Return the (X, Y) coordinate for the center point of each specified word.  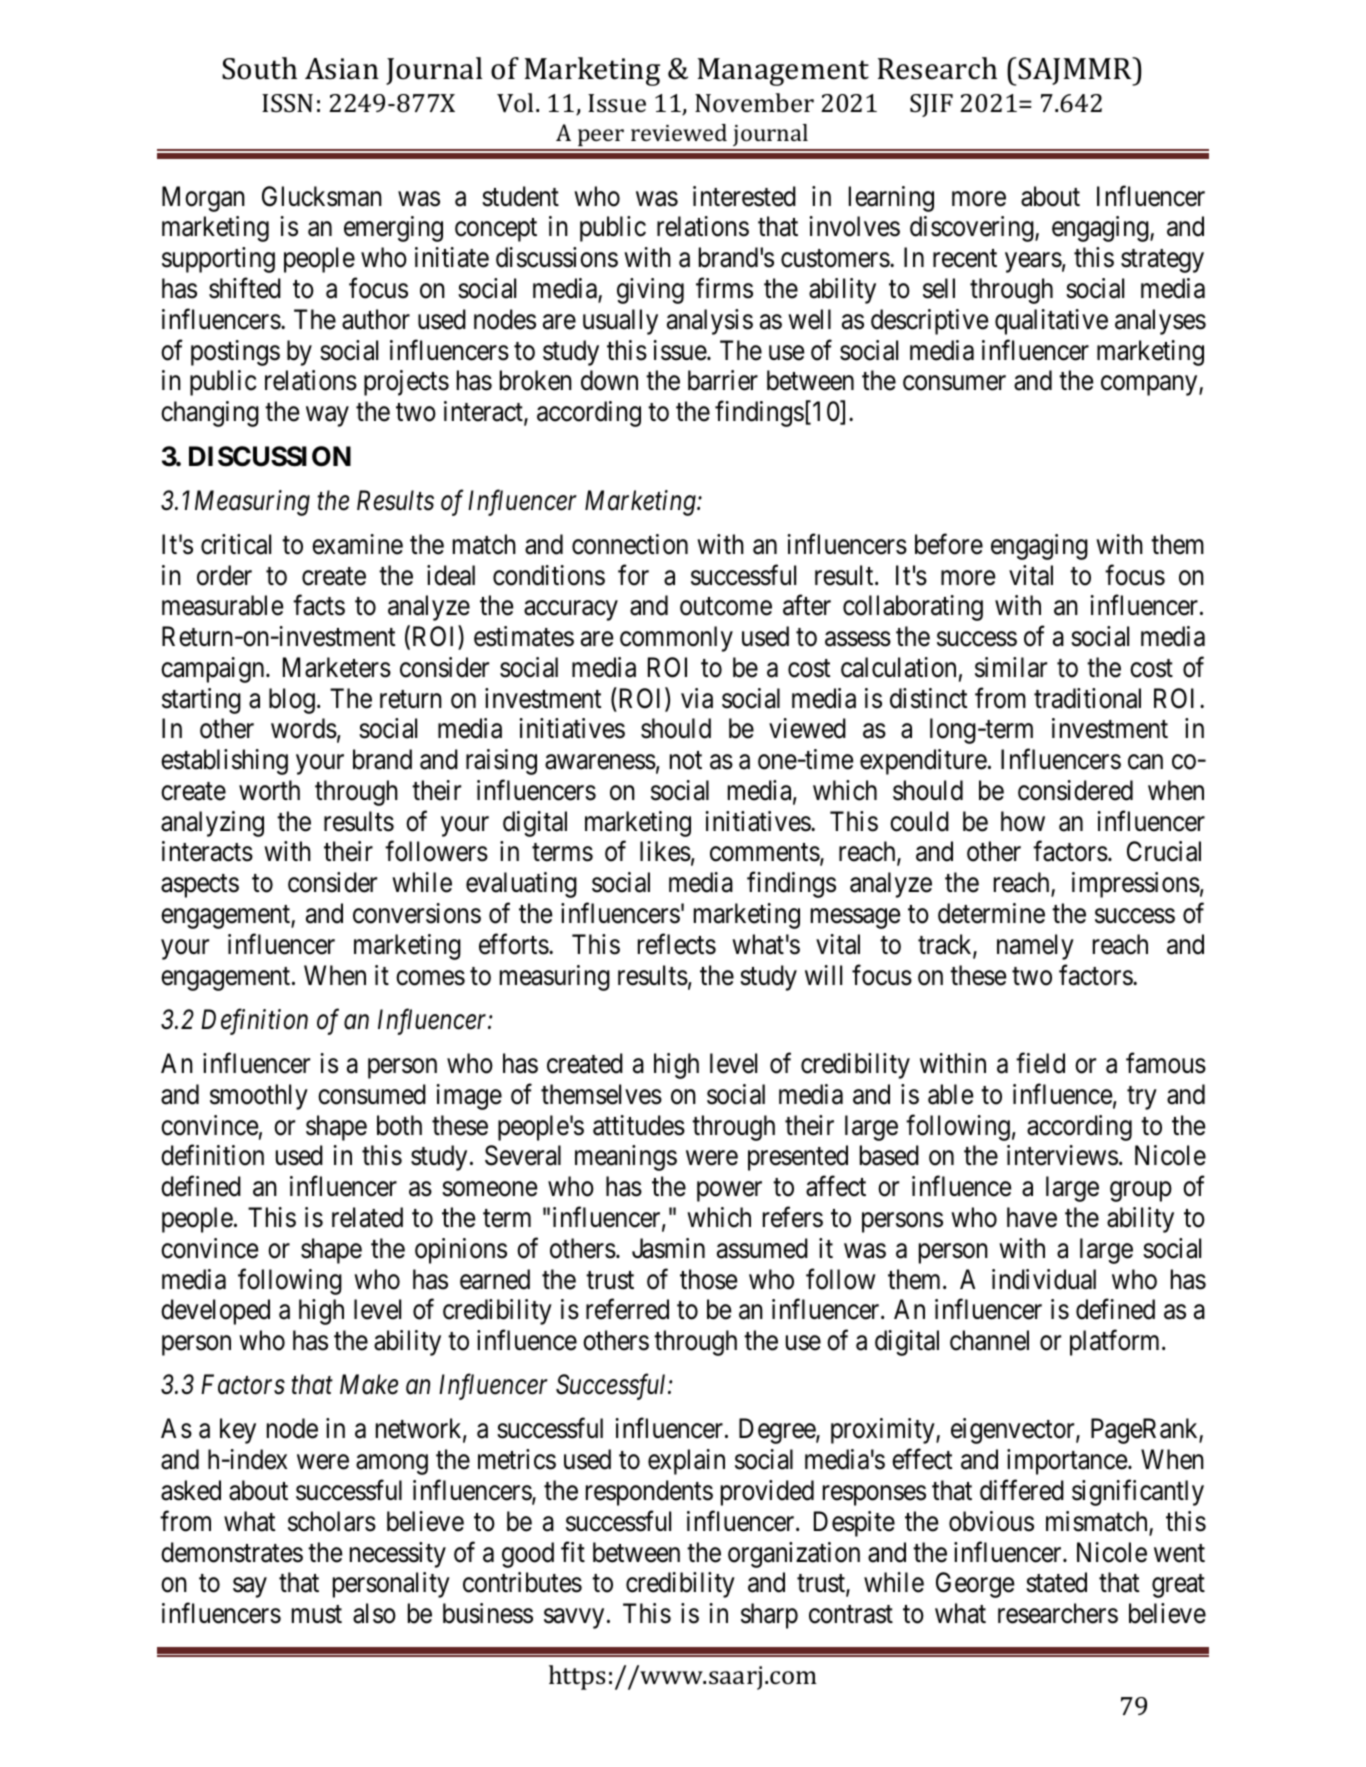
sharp (769, 1616)
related (367, 1217)
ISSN (287, 103)
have (1032, 1217)
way (327, 417)
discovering (973, 229)
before (949, 544)
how (1023, 821)
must (317, 1615)
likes (665, 851)
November (754, 103)
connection (630, 544)
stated (1056, 1582)
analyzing (212, 824)
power (729, 1192)
